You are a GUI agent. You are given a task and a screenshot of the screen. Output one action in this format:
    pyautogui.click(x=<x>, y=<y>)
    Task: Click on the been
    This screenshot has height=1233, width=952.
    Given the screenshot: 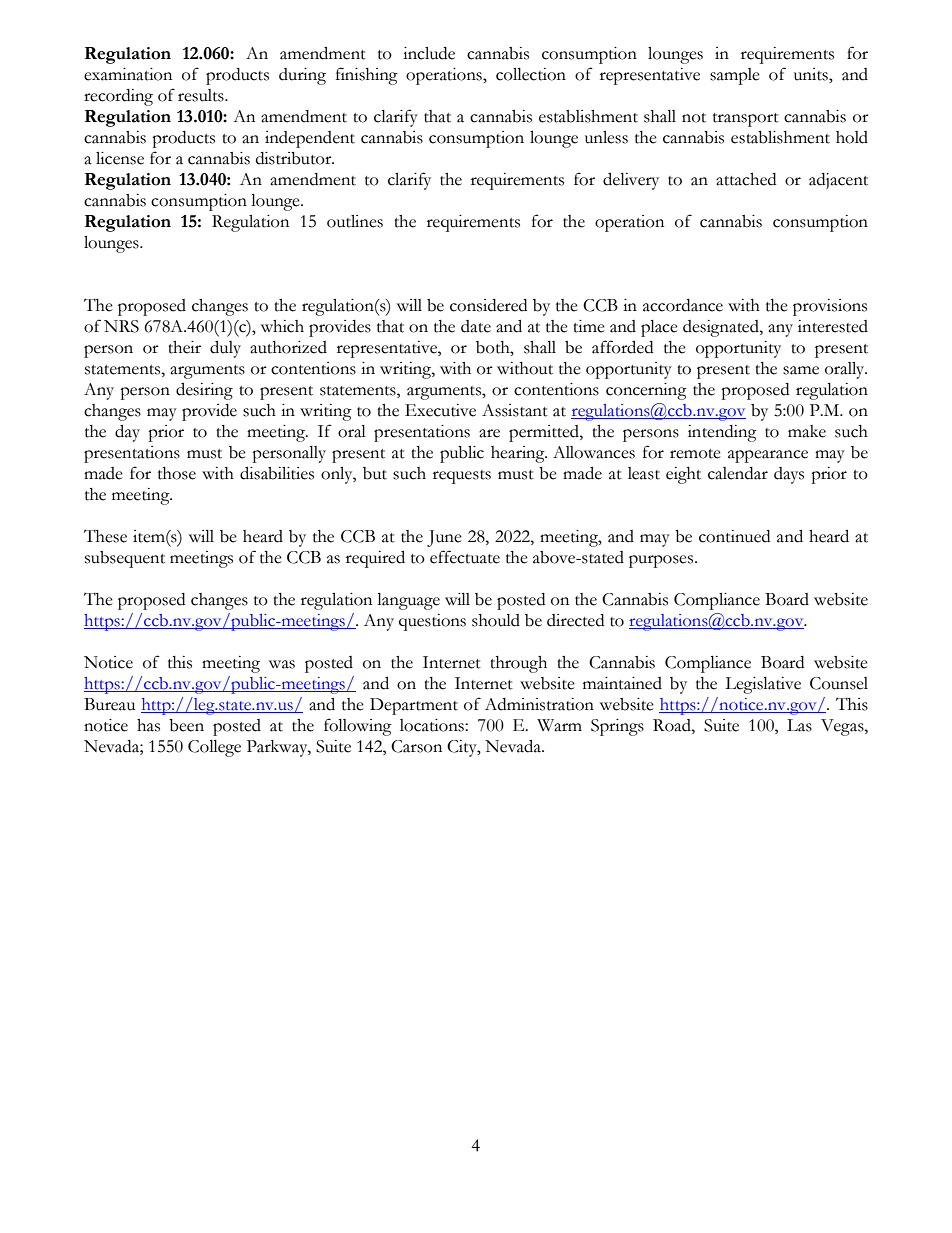 What is the action you would take?
    pyautogui.click(x=186, y=725)
